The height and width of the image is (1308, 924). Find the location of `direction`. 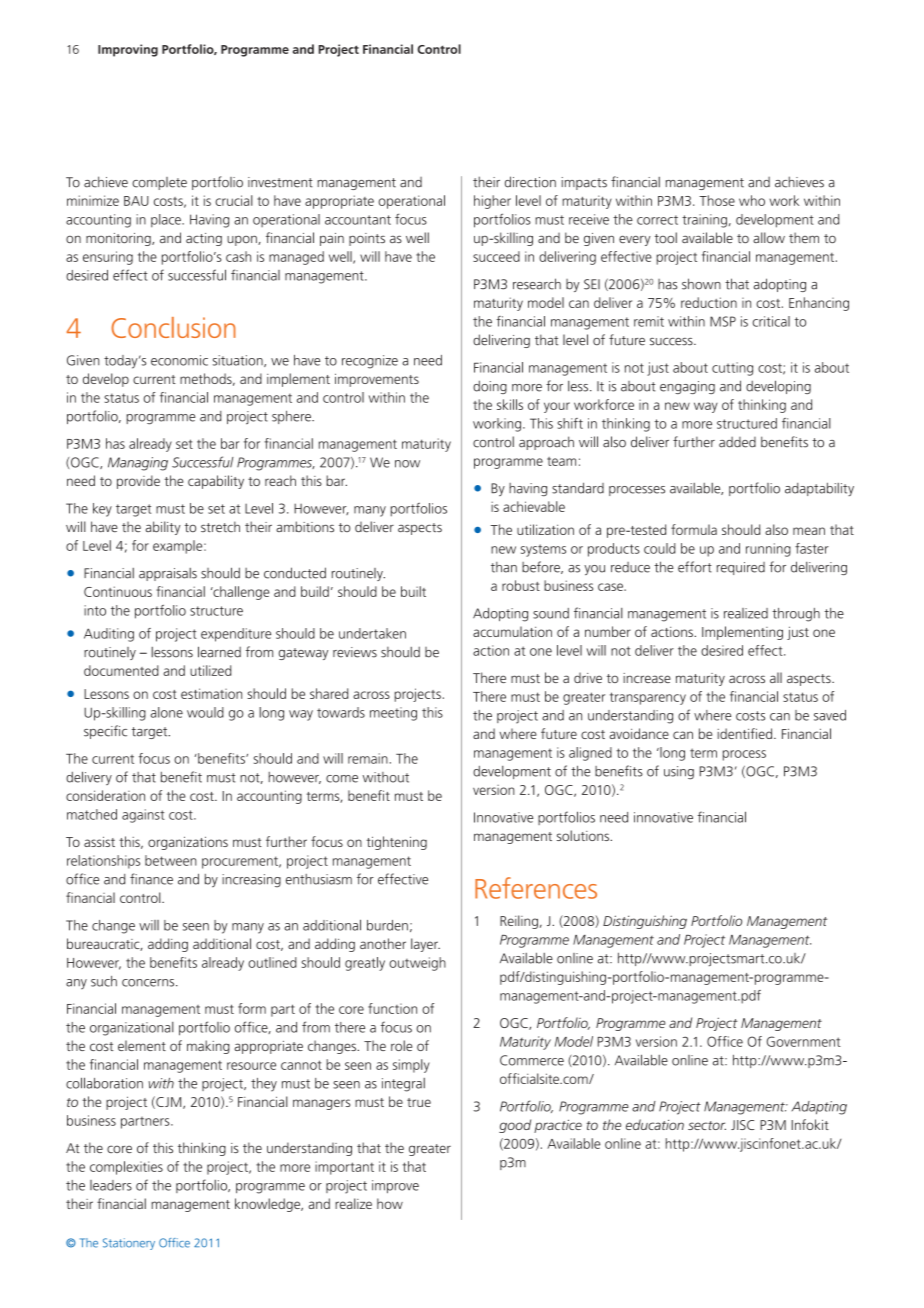

direction is located at coordinates (530, 182).
